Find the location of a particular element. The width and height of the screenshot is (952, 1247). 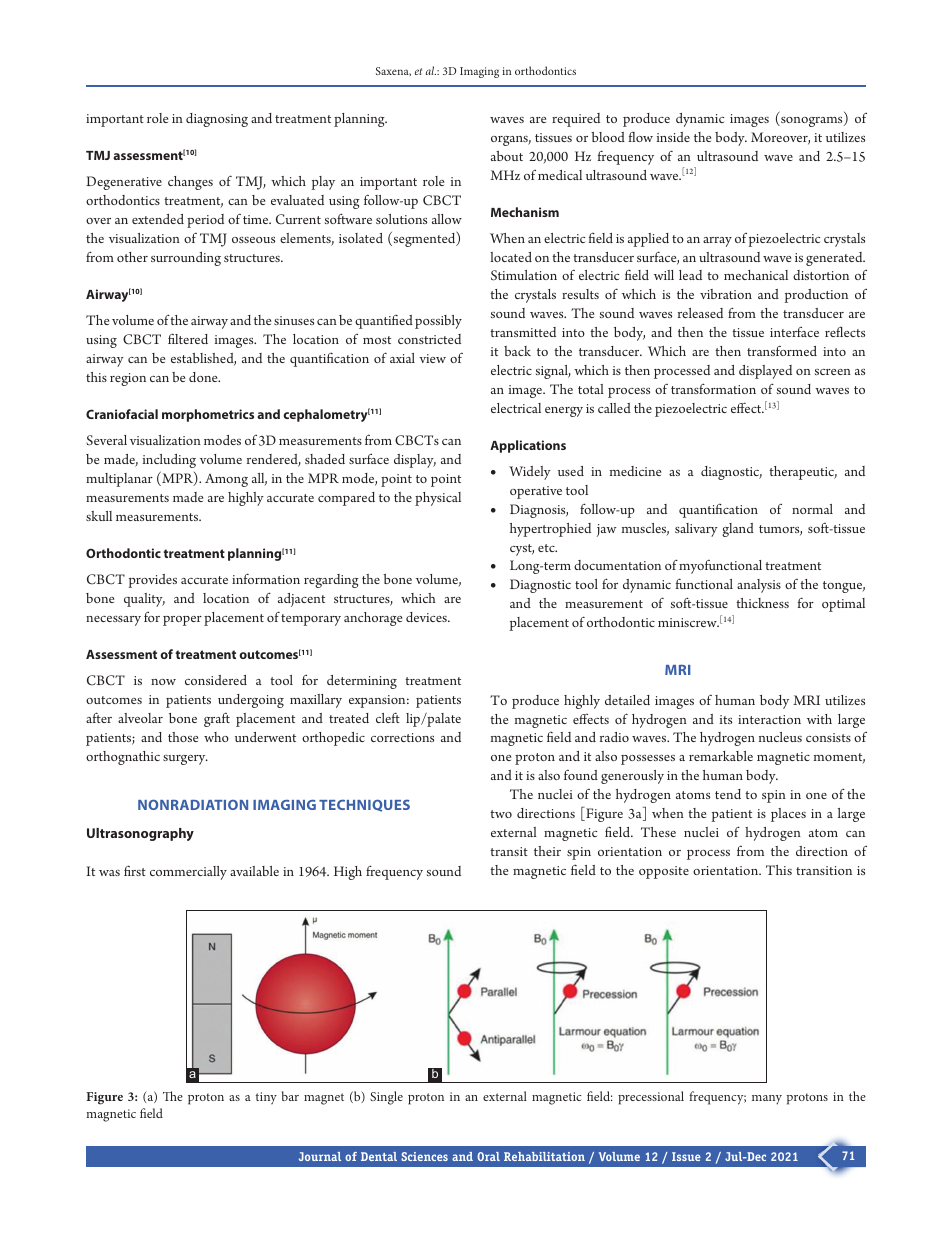

tiny is located at coordinates (266, 1098).
